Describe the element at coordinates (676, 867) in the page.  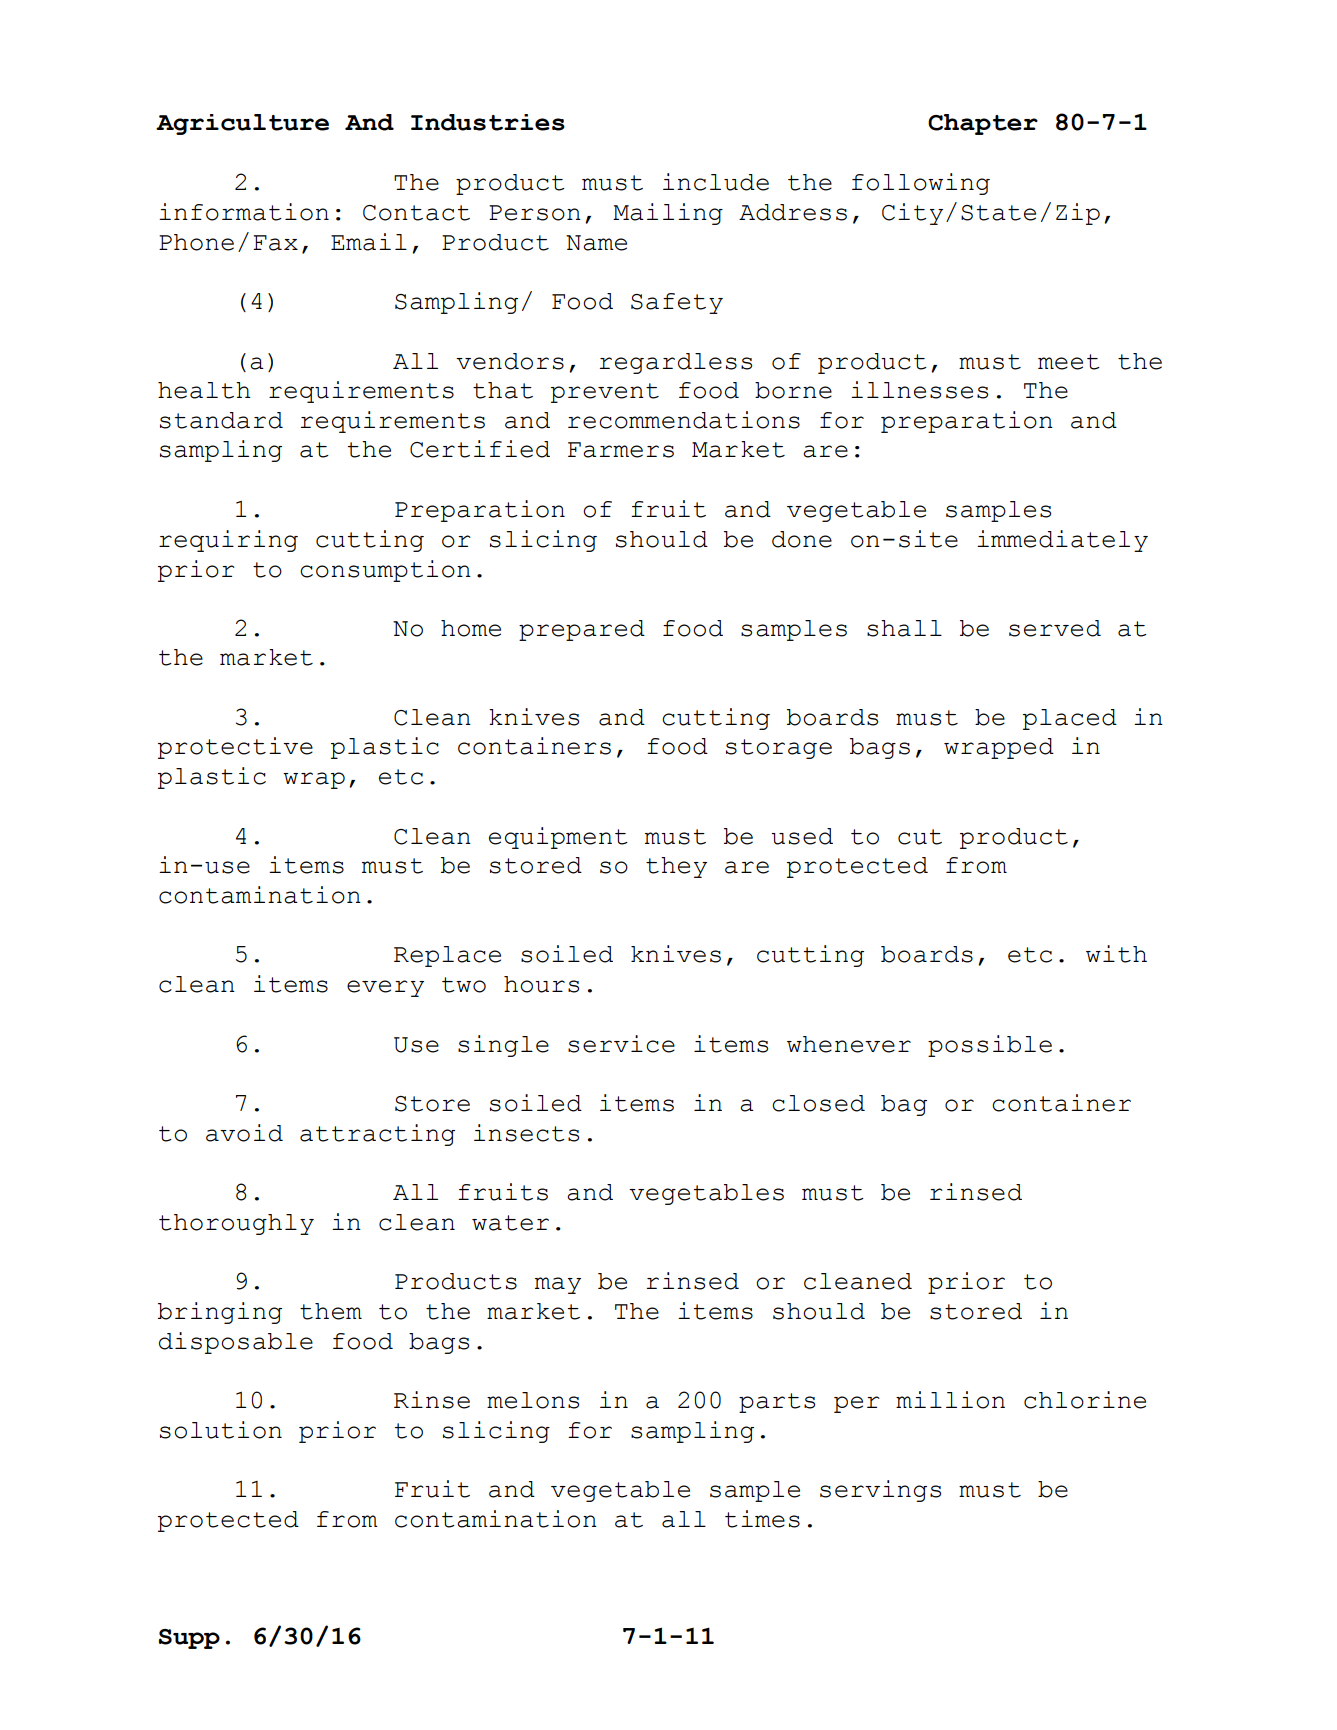
I see `they` at that location.
